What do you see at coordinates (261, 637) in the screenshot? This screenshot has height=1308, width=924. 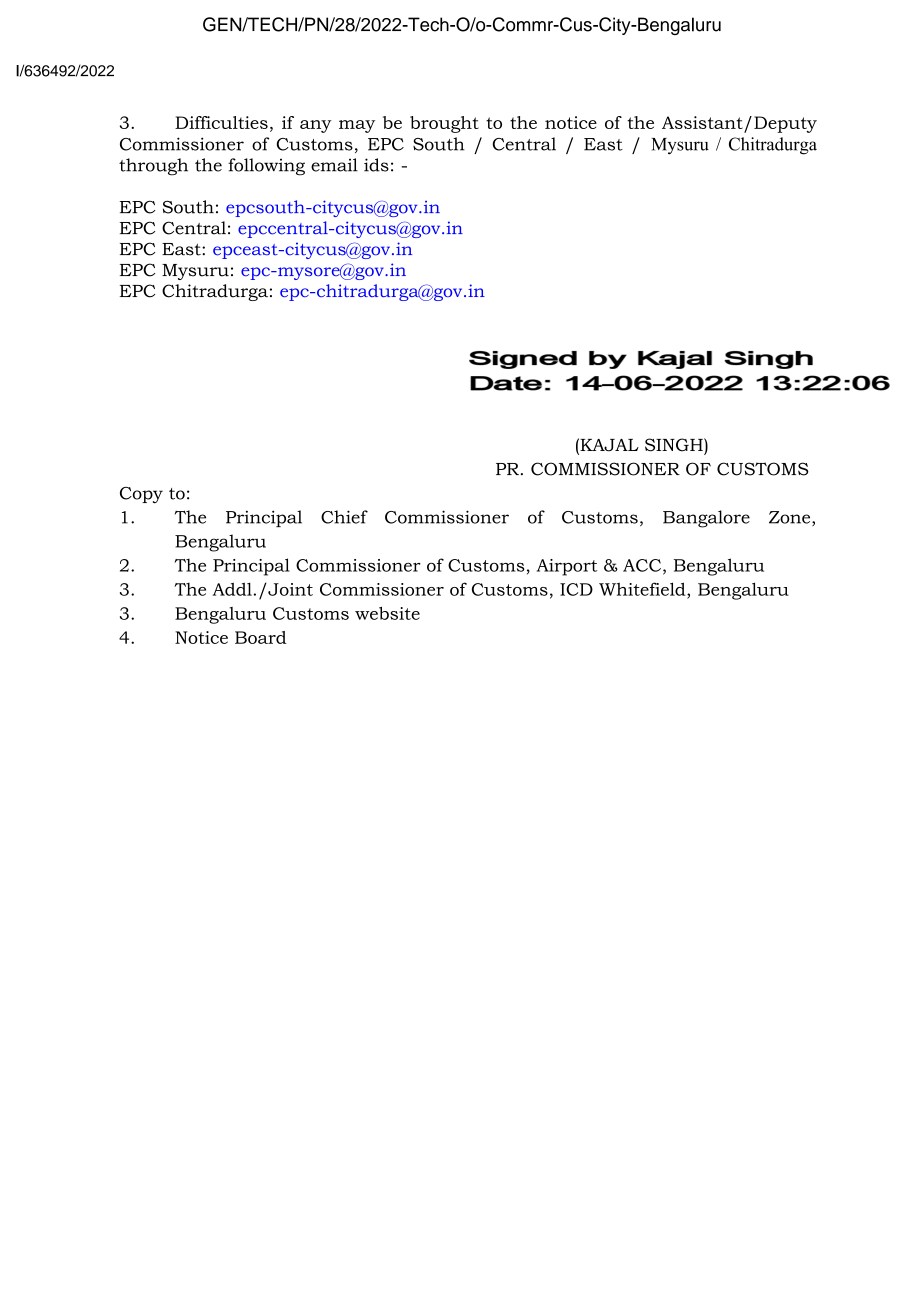 I see `Board` at bounding box center [261, 637].
